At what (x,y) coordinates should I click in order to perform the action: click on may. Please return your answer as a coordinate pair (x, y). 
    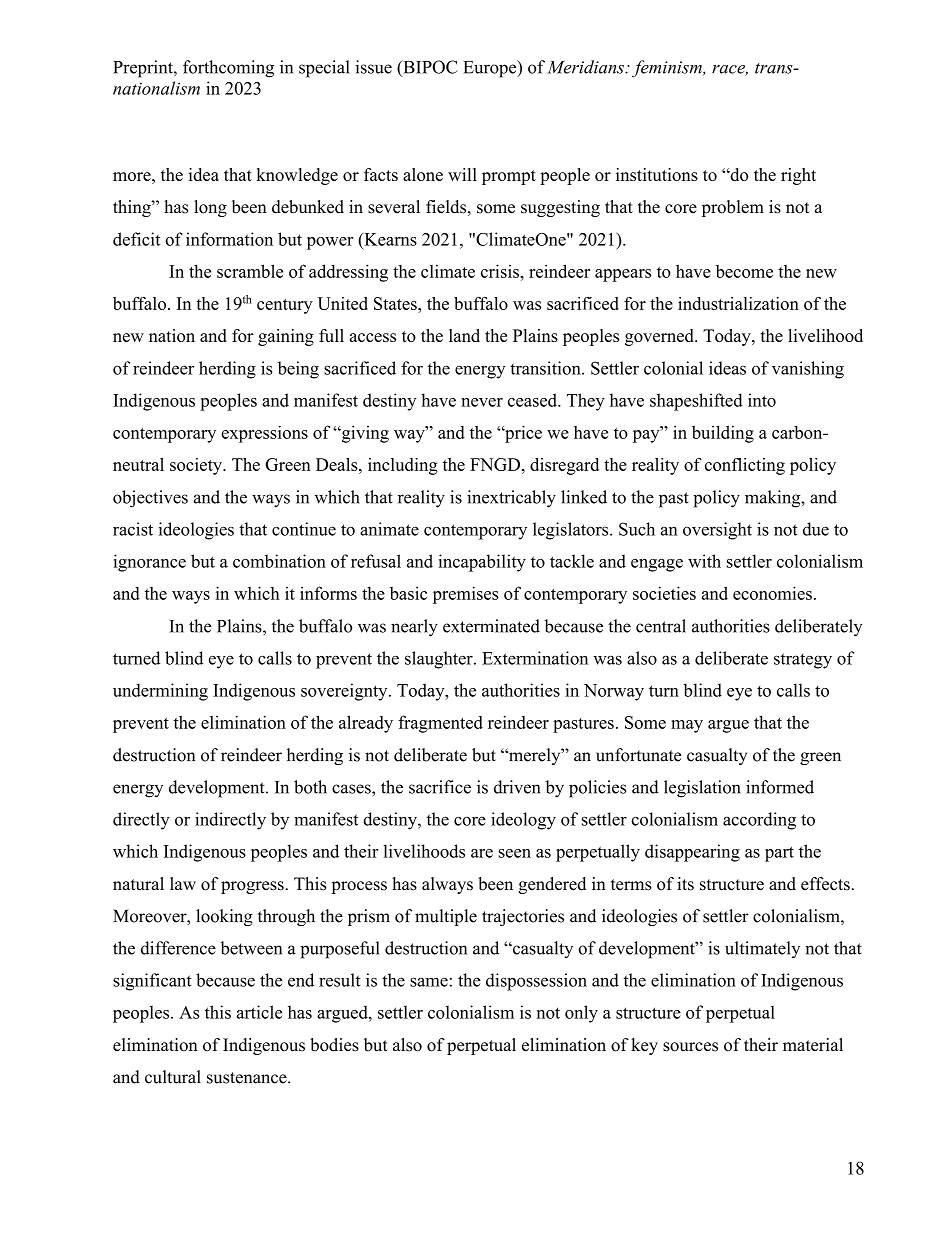
    Looking at the image, I should click on (687, 726).
